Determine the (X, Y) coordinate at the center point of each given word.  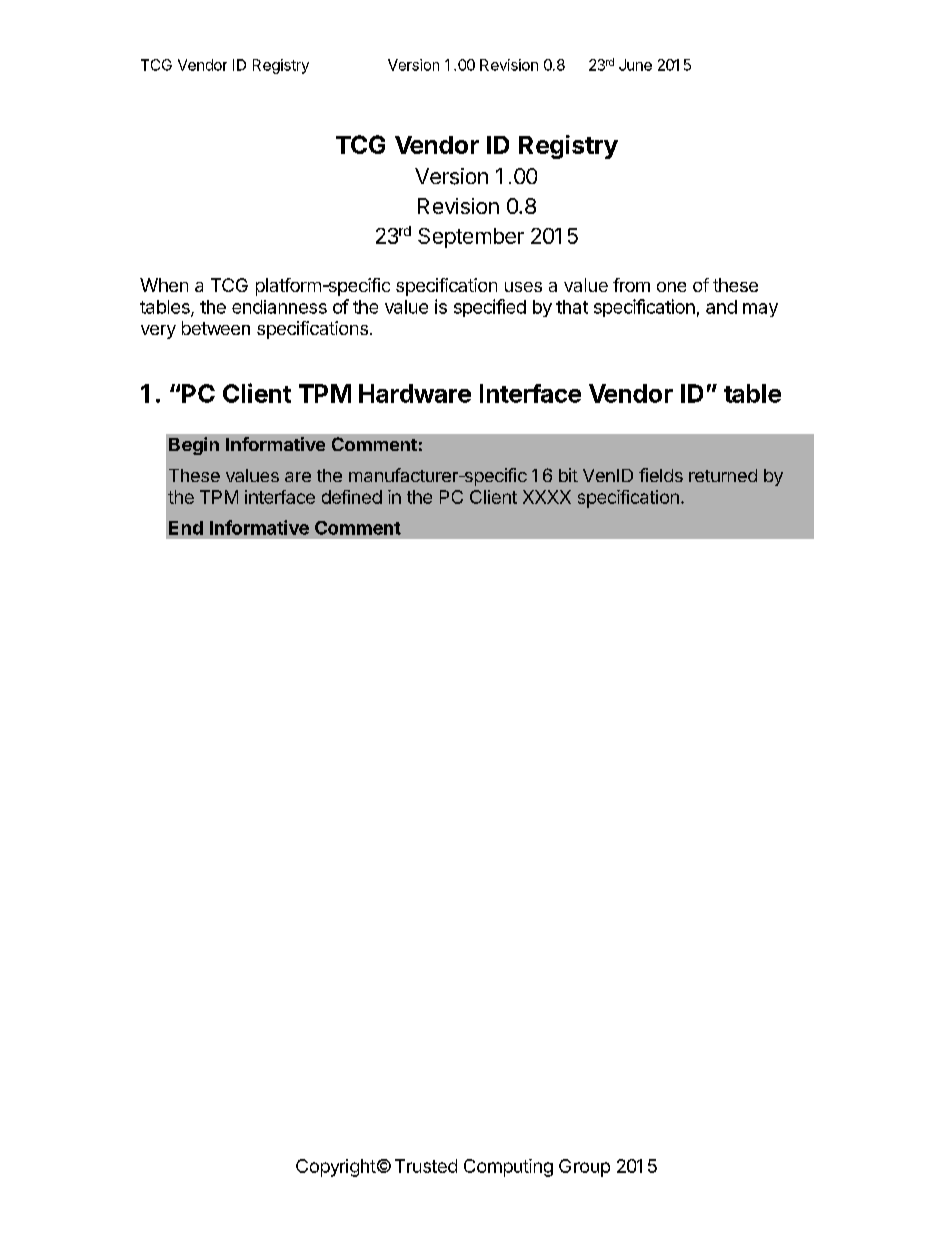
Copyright (336, 1168)
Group (584, 1168)
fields (661, 475)
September (471, 238)
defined (352, 497)
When (164, 285)
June (635, 65)
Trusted (426, 1166)
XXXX (547, 497)
